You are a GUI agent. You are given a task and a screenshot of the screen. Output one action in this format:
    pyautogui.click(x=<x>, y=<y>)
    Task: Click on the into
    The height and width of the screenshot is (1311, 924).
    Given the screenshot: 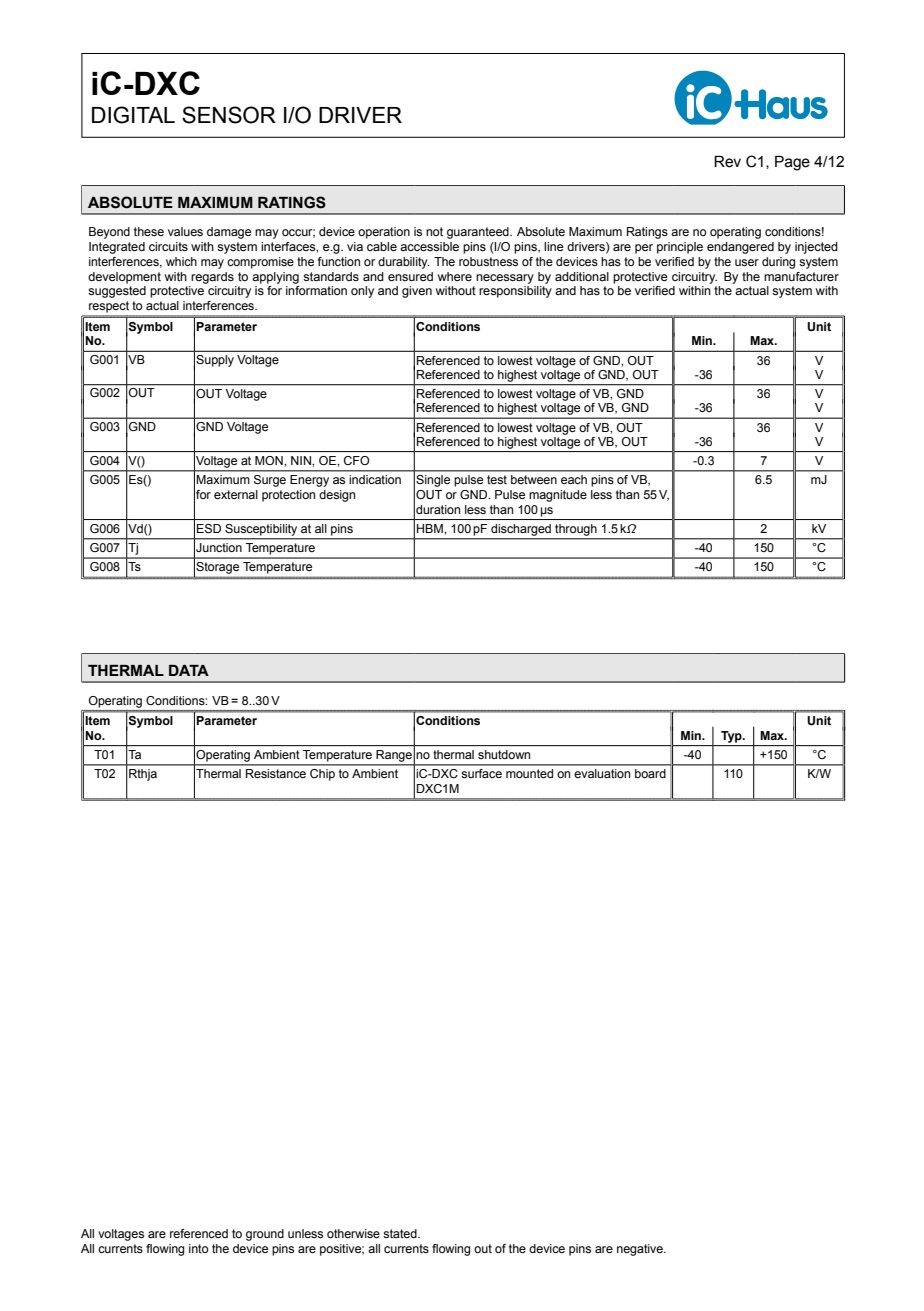 What is the action you would take?
    pyautogui.click(x=199, y=1248)
